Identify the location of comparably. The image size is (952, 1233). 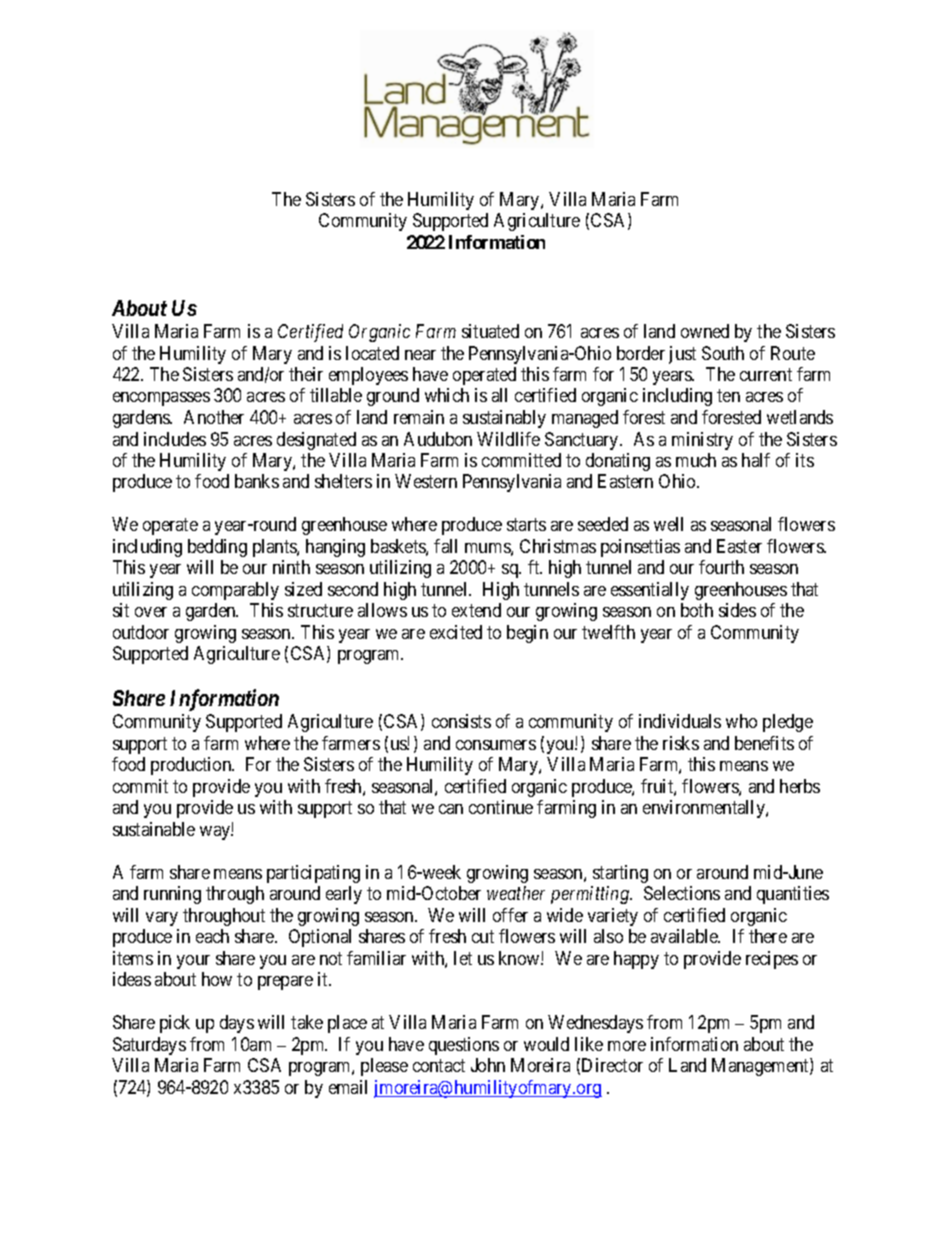
(235, 591).
